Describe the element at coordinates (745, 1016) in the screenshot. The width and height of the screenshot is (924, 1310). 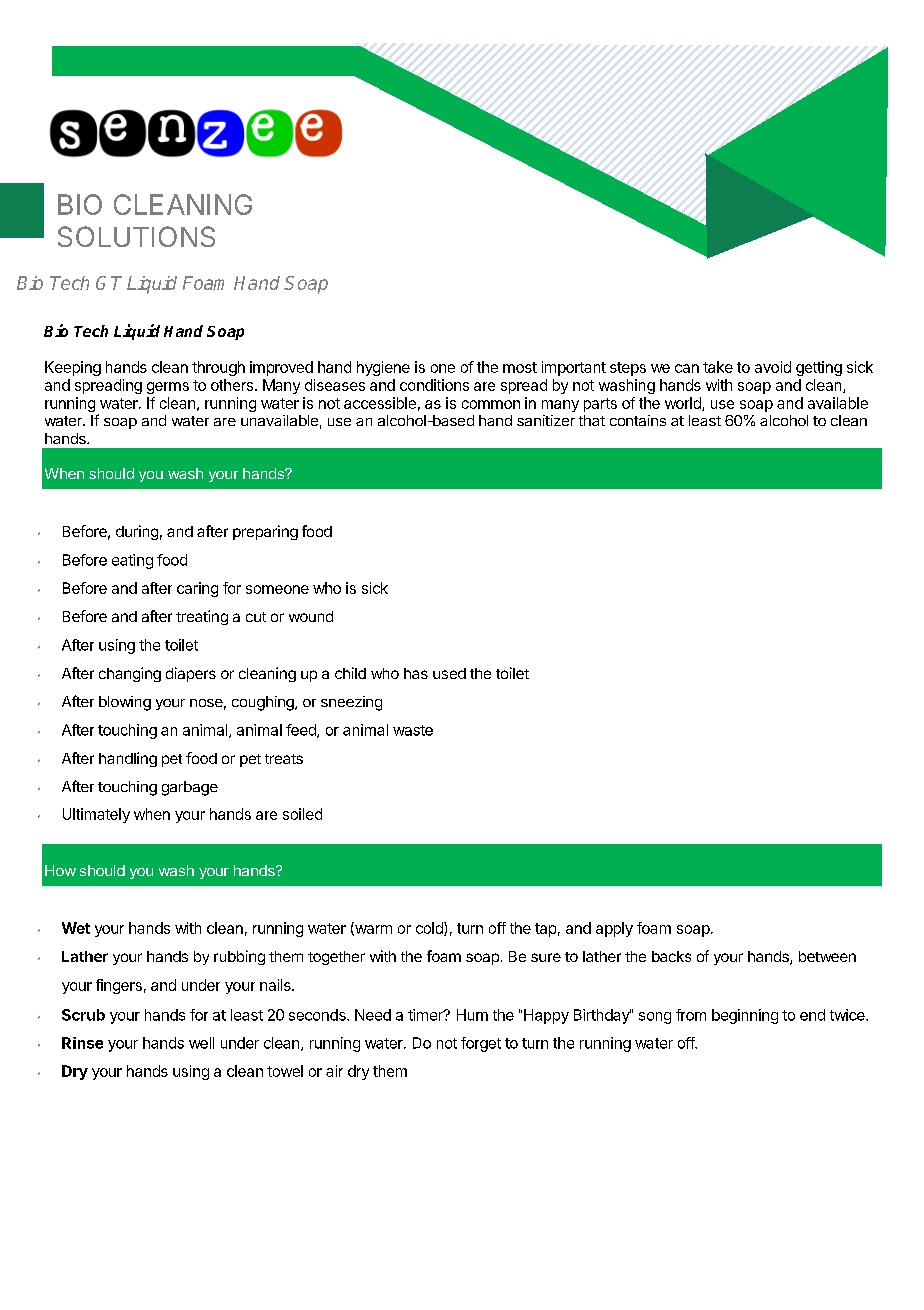
I see `beginning` at that location.
